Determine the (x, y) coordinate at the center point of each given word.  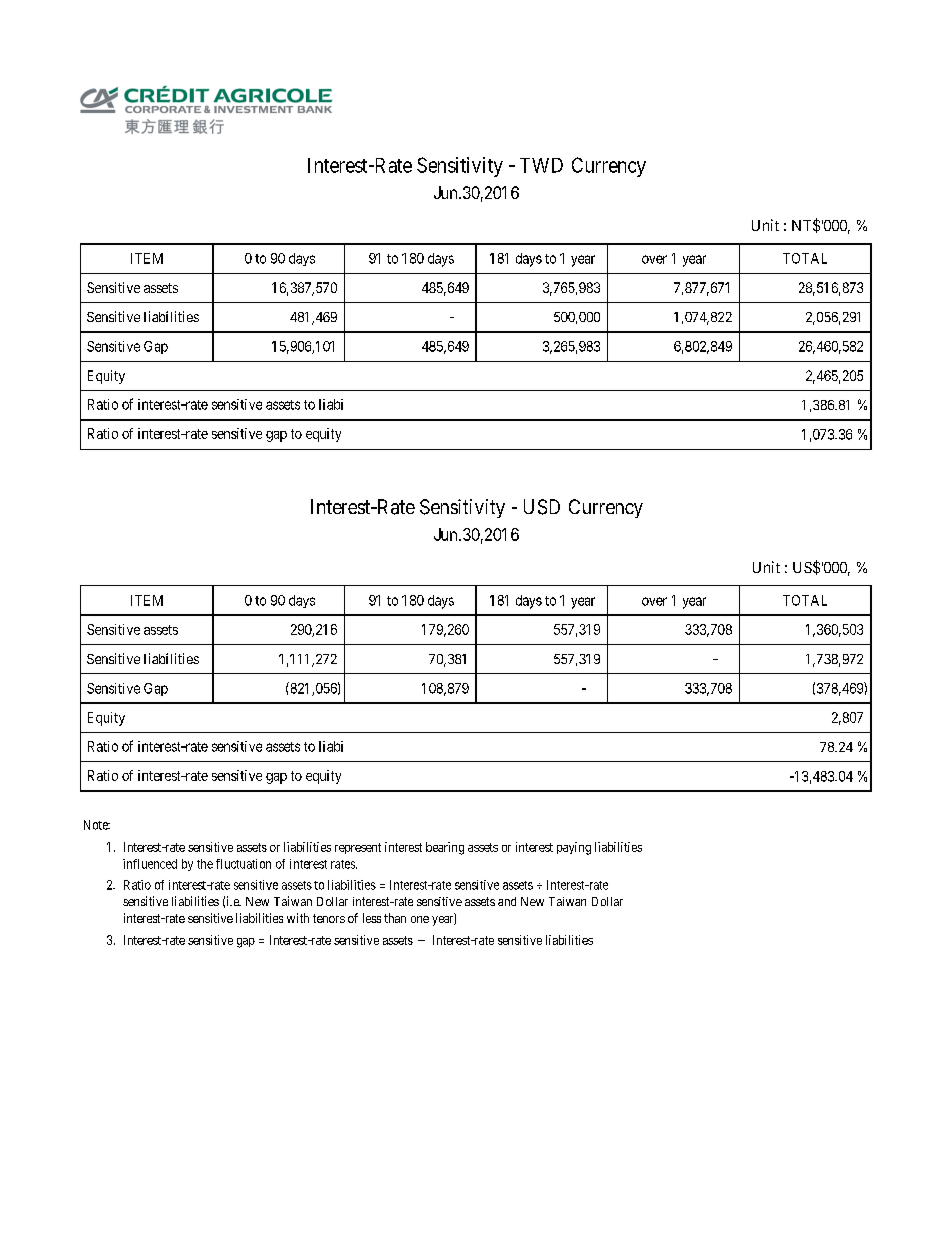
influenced (150, 864)
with (298, 918)
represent (358, 848)
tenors (329, 918)
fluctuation (243, 864)
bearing (445, 848)
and (507, 901)
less (372, 918)
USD (542, 507)
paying (574, 848)
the (205, 864)
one (420, 919)
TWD (541, 165)
